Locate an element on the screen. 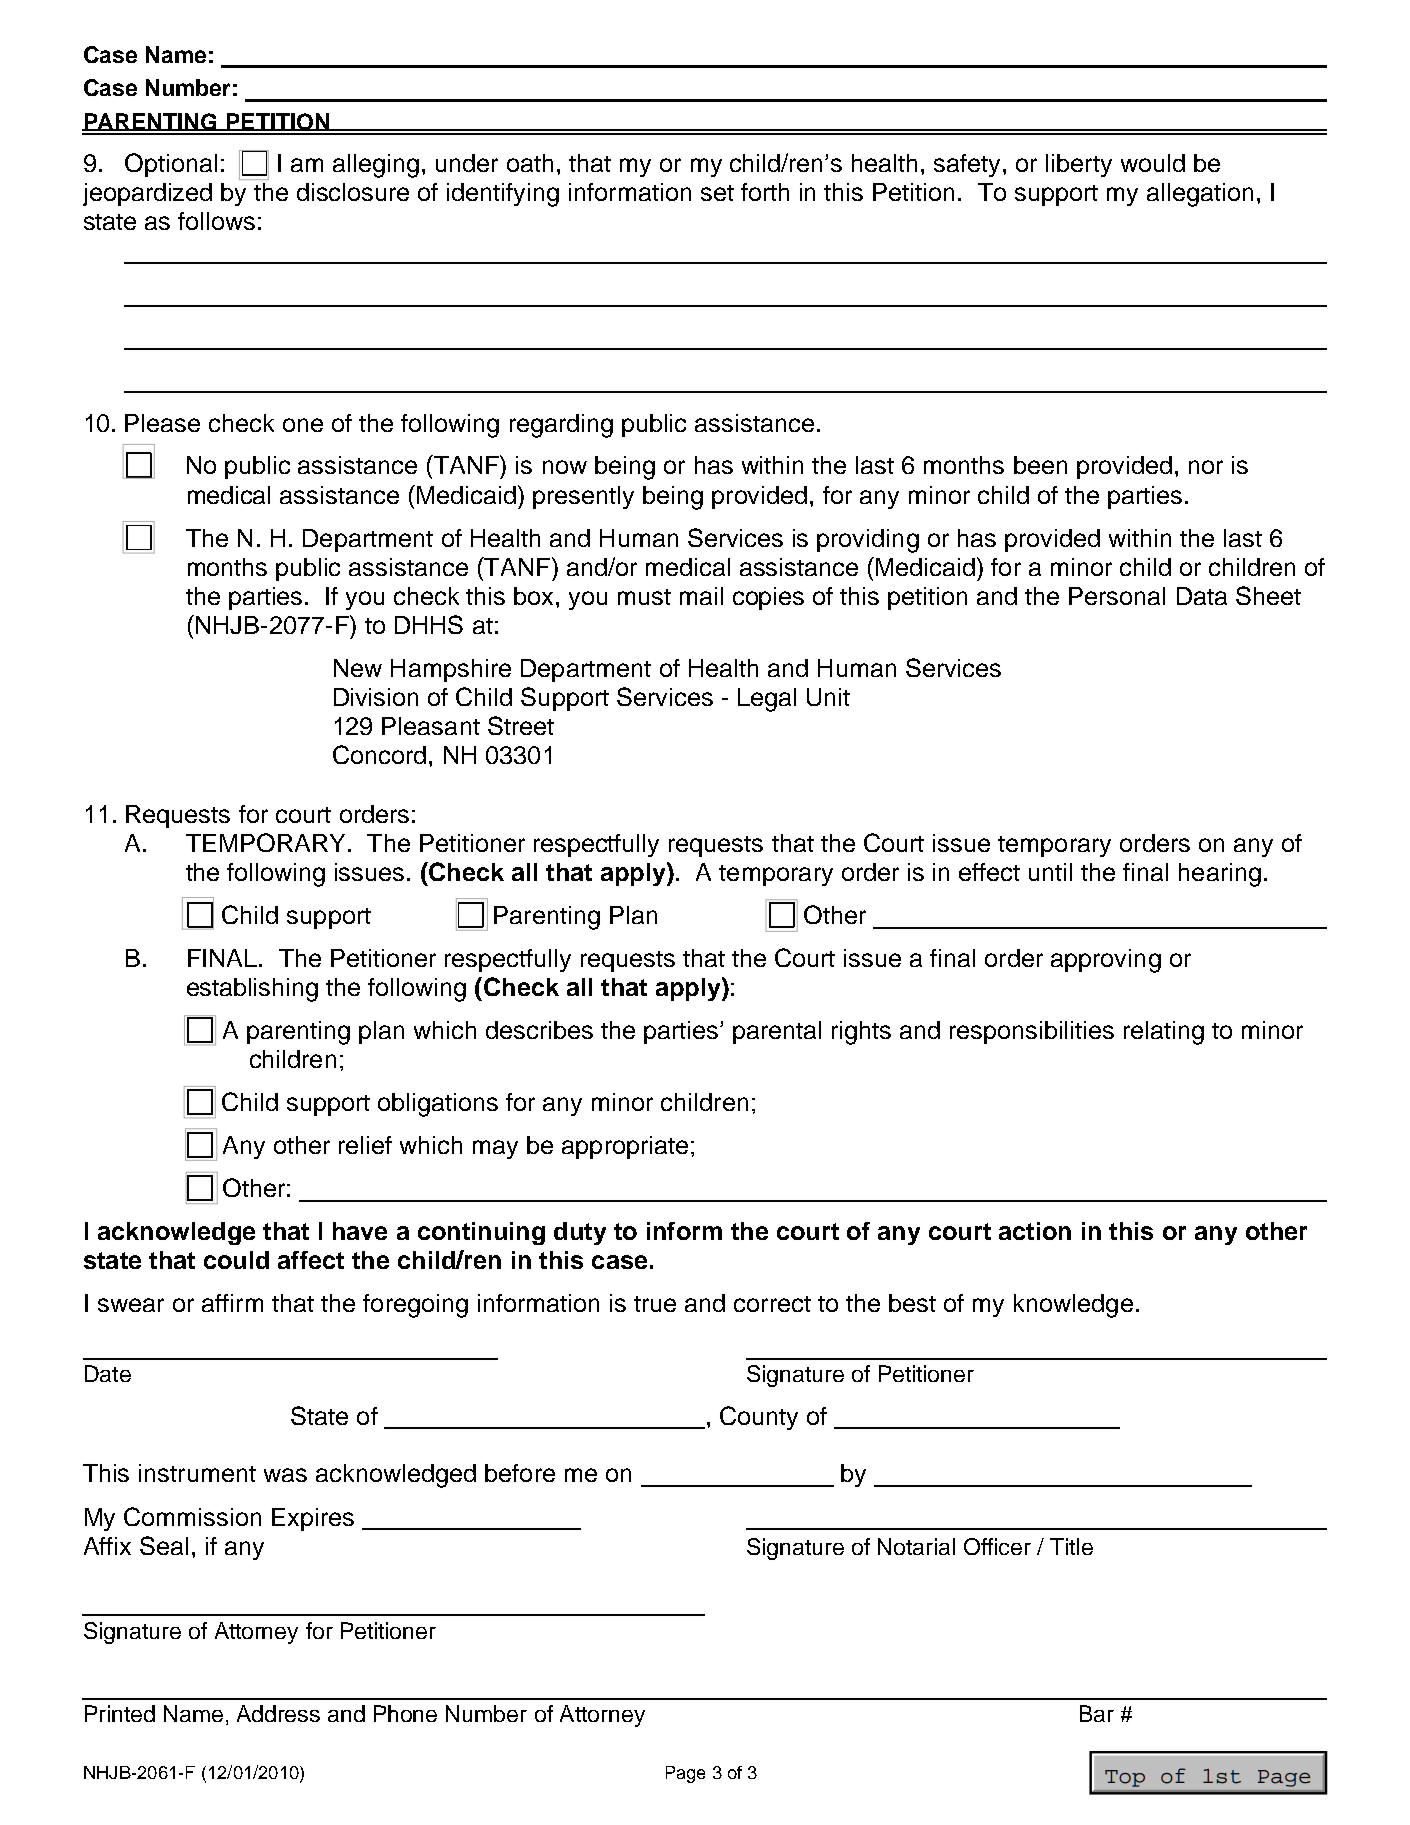 The image size is (1410, 1825). approving is located at coordinates (1106, 961).
